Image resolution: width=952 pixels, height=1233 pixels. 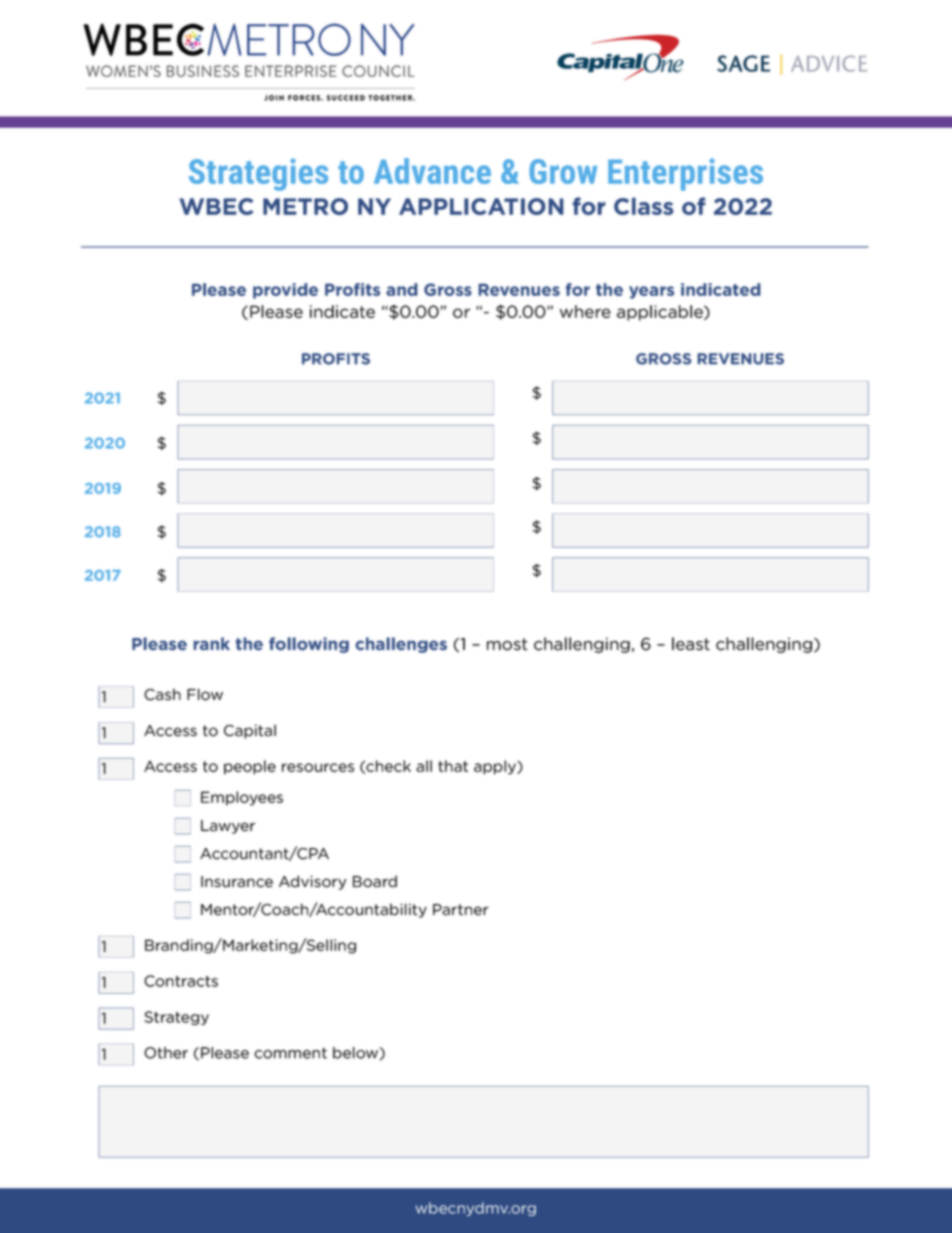 What do you see at coordinates (453, 766) in the page?
I see `that` at bounding box center [453, 766].
